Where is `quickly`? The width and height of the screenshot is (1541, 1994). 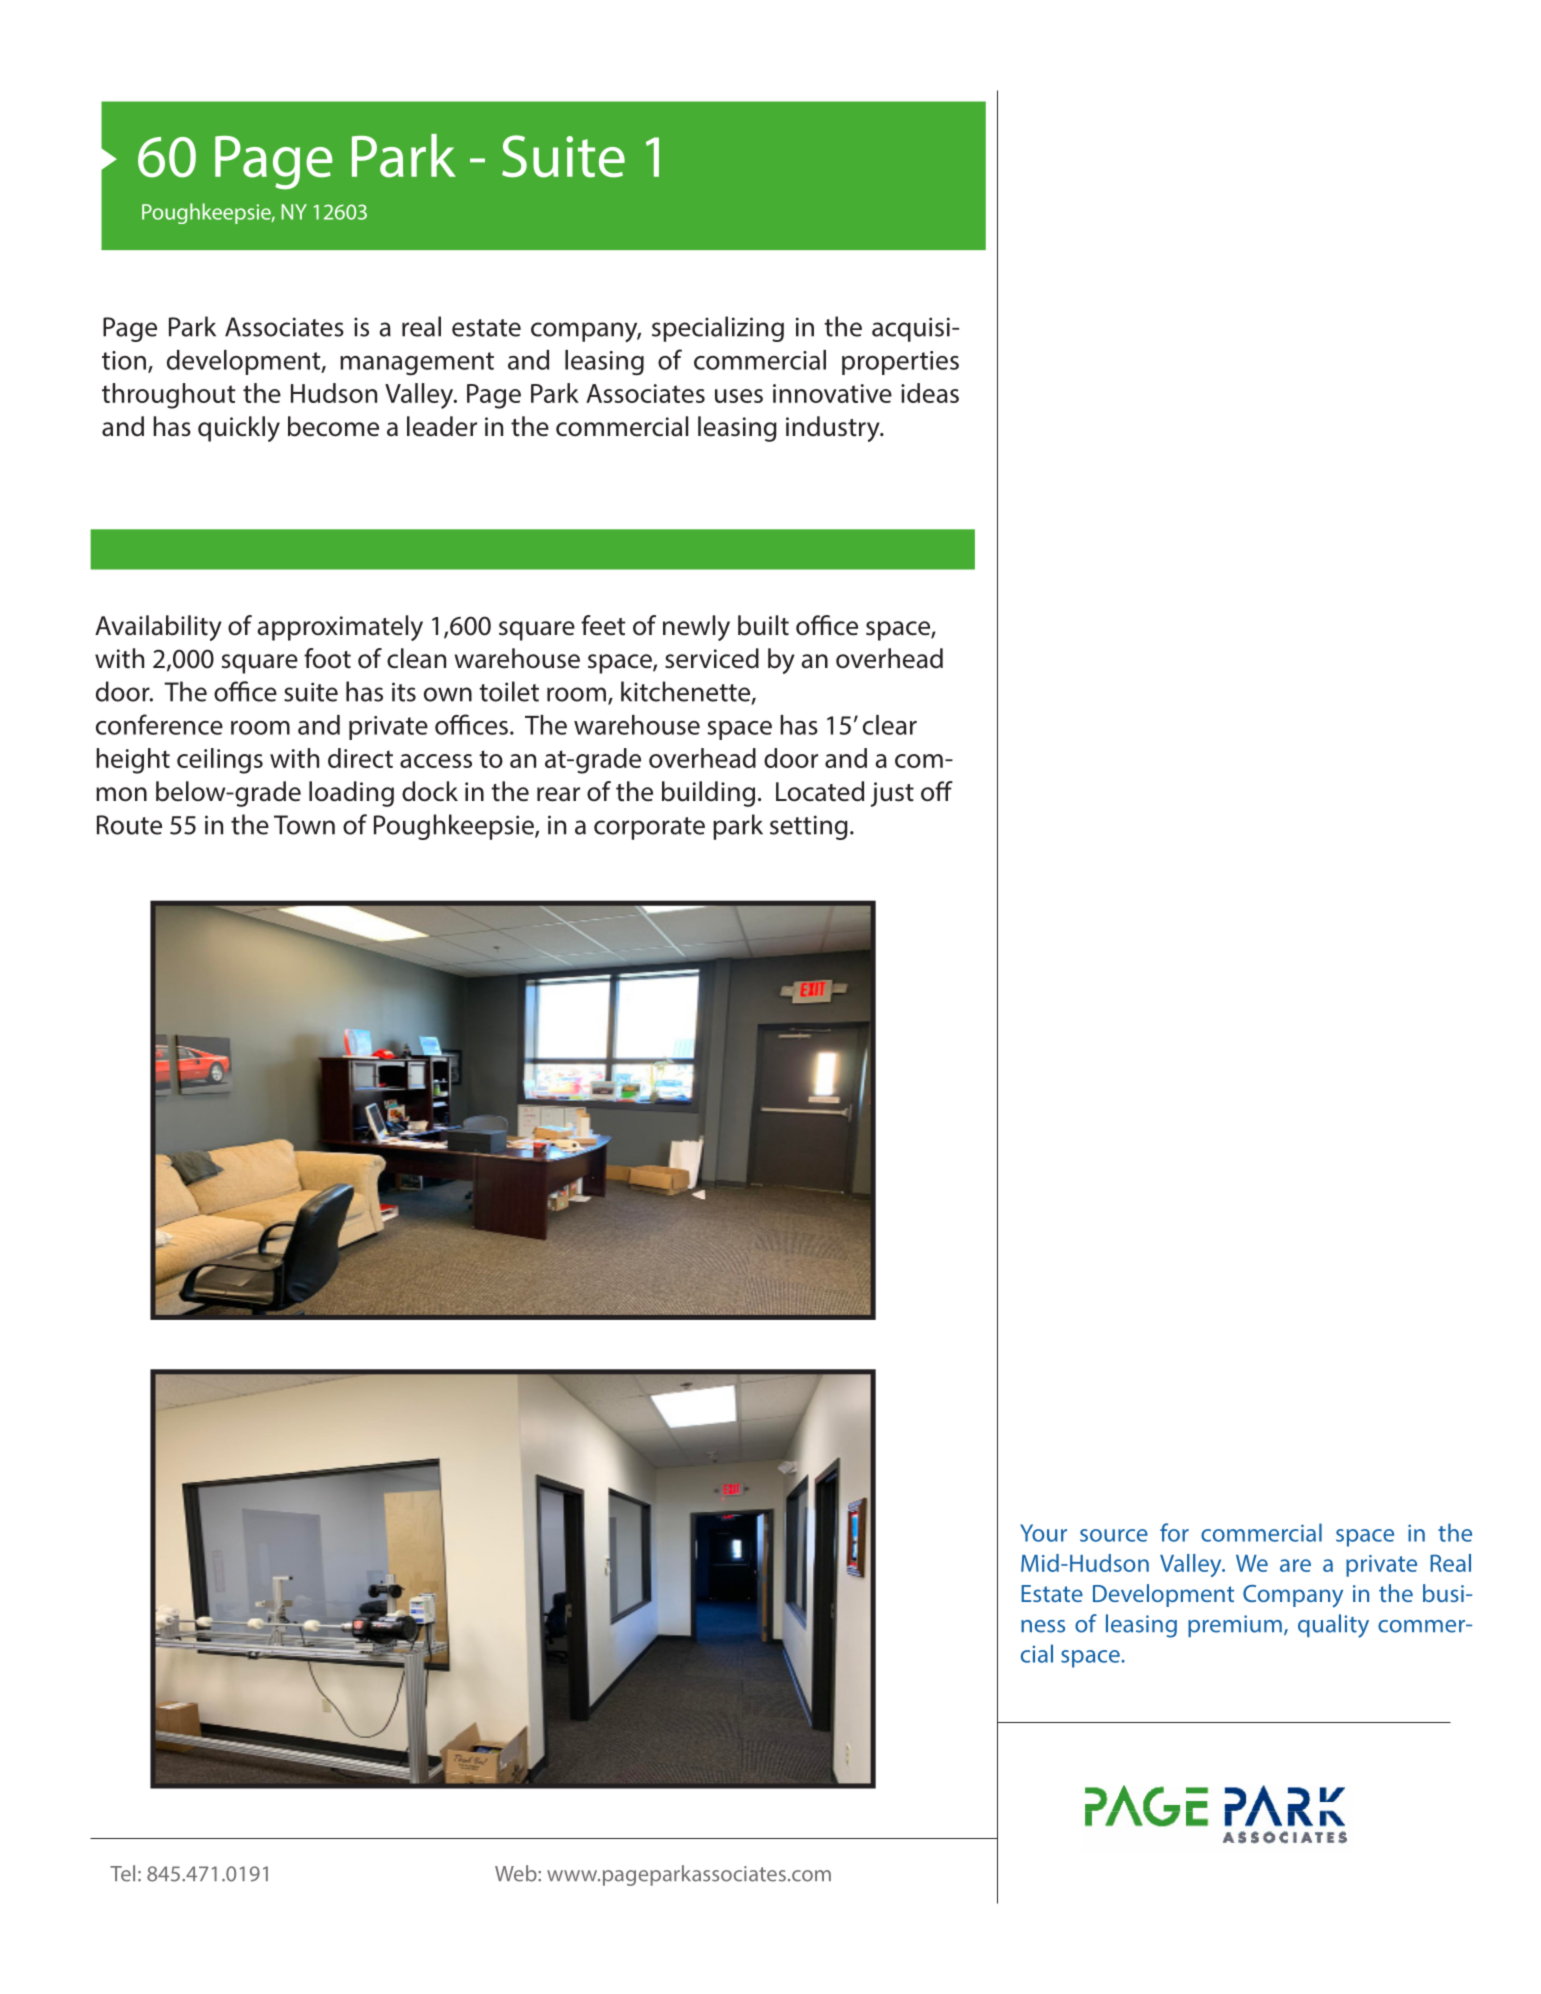 quickly is located at coordinates (239, 429).
